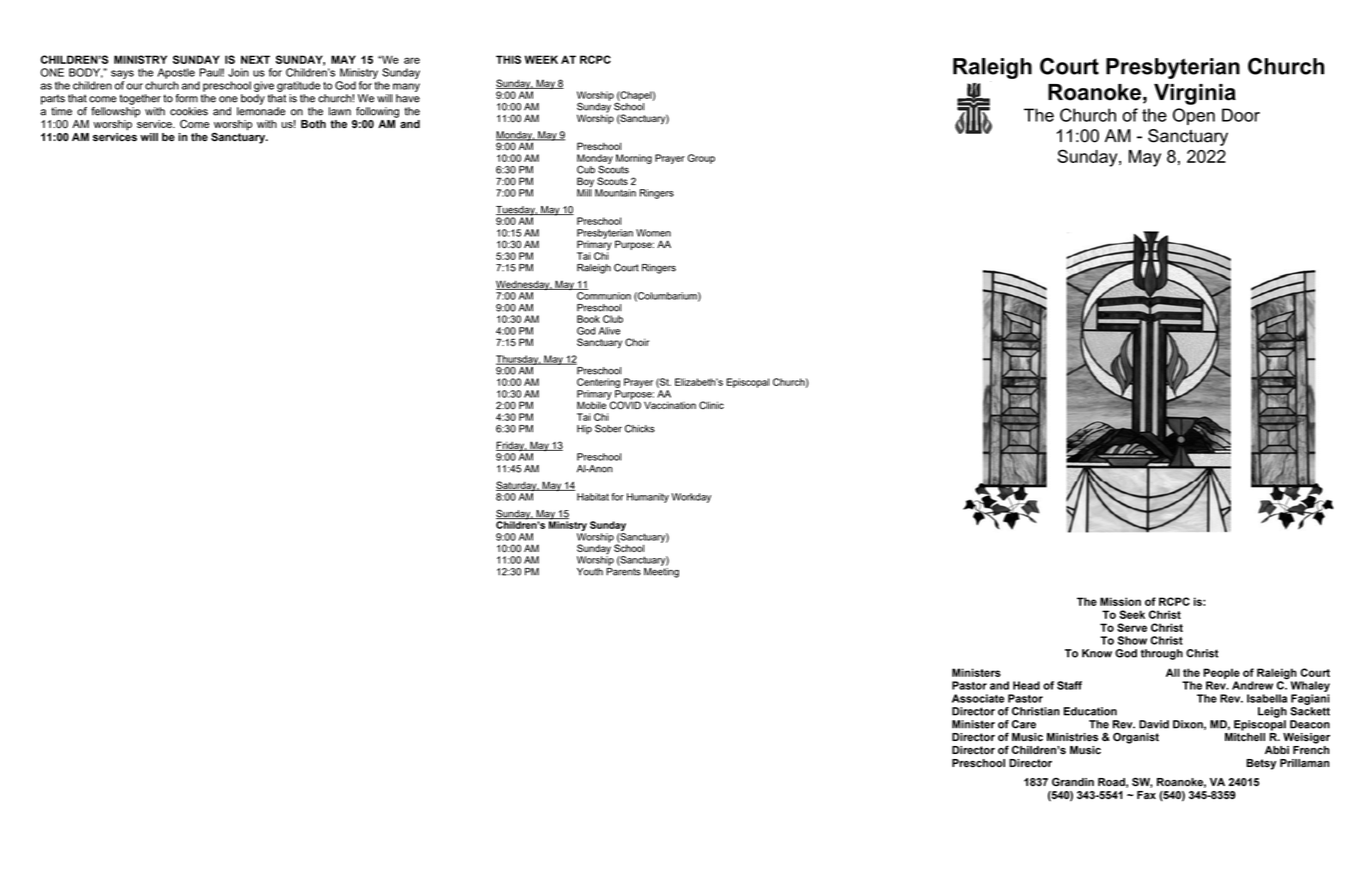 The width and height of the document is (1372, 887). What do you see at coordinates (623, 572) in the document?
I see `Parents` at bounding box center [623, 572].
